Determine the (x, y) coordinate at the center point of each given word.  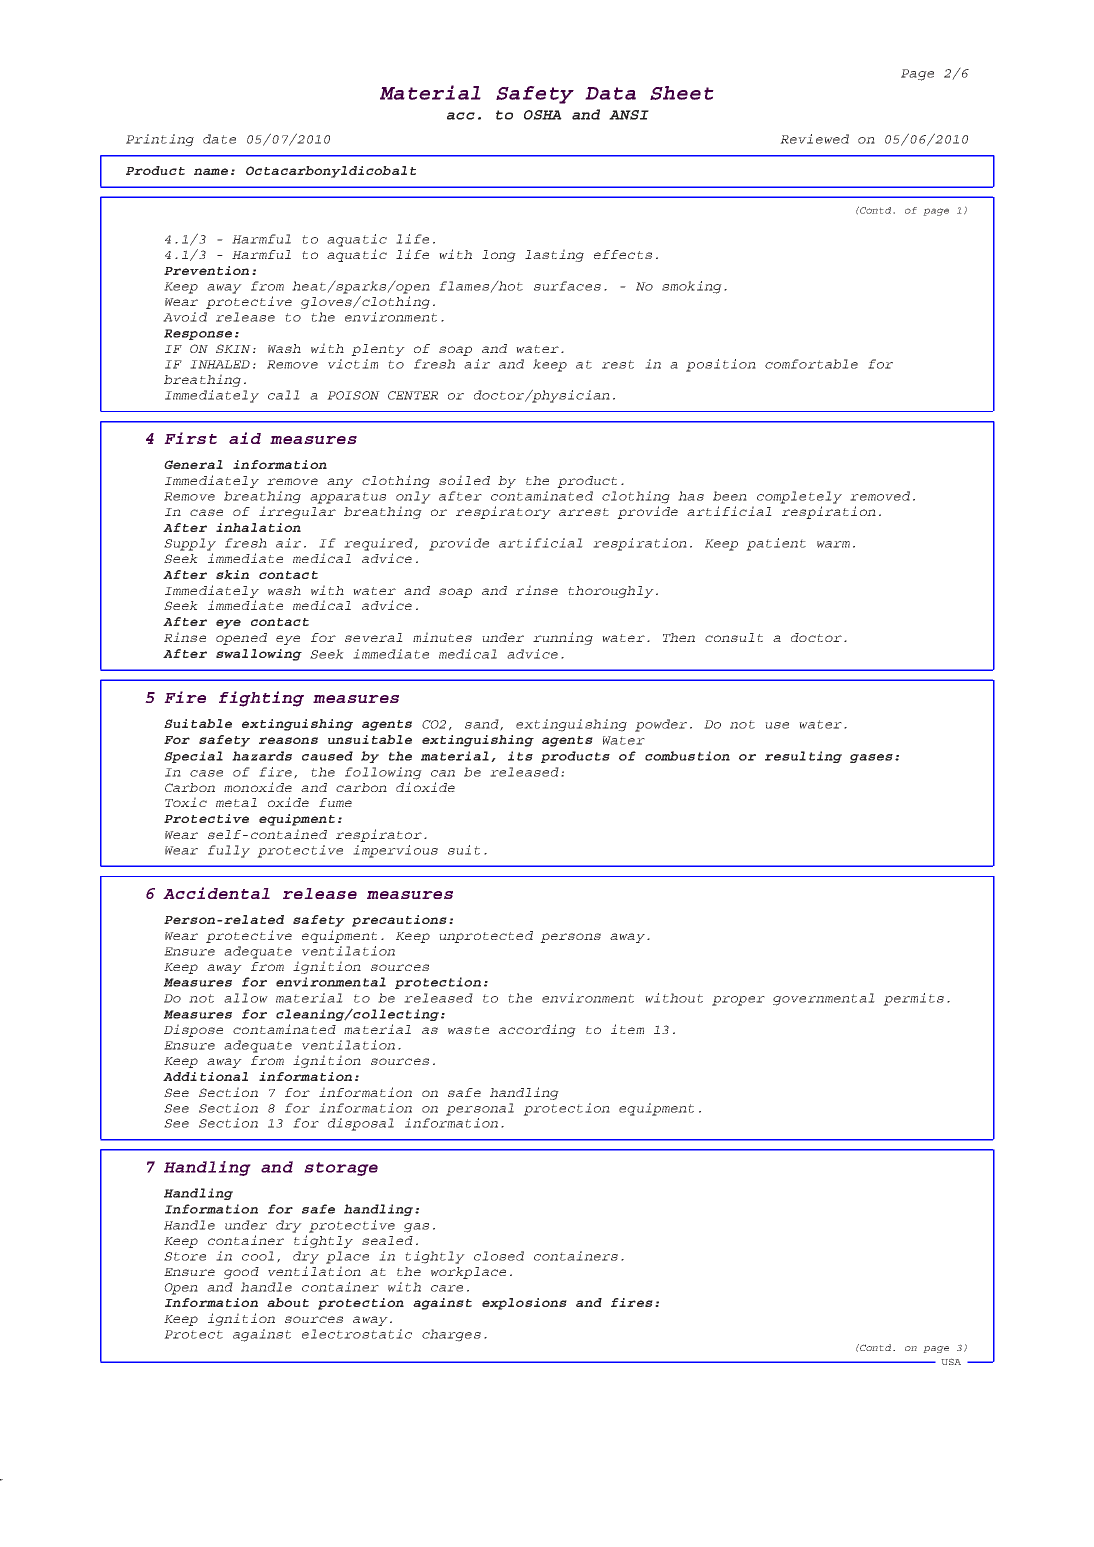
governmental (824, 999)
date (219, 139)
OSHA (543, 115)
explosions (524, 1304)
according (537, 1030)
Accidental (216, 893)
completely (799, 497)
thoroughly (611, 592)
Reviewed (814, 139)
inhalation (258, 527)
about (288, 1302)
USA (951, 1361)
